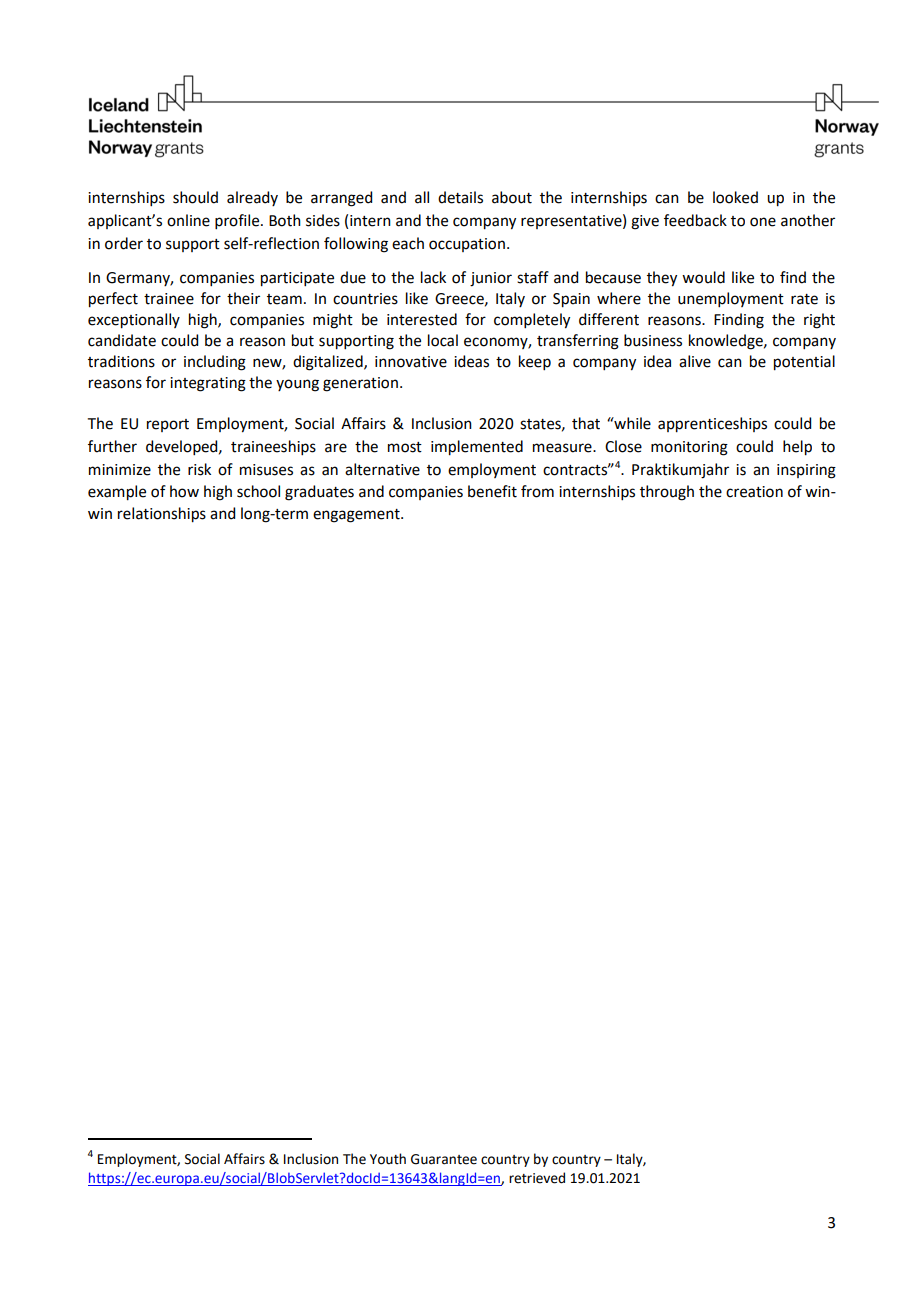 The image size is (924, 1308). What do you see at coordinates (763, 222) in the page?
I see `one` at bounding box center [763, 222].
